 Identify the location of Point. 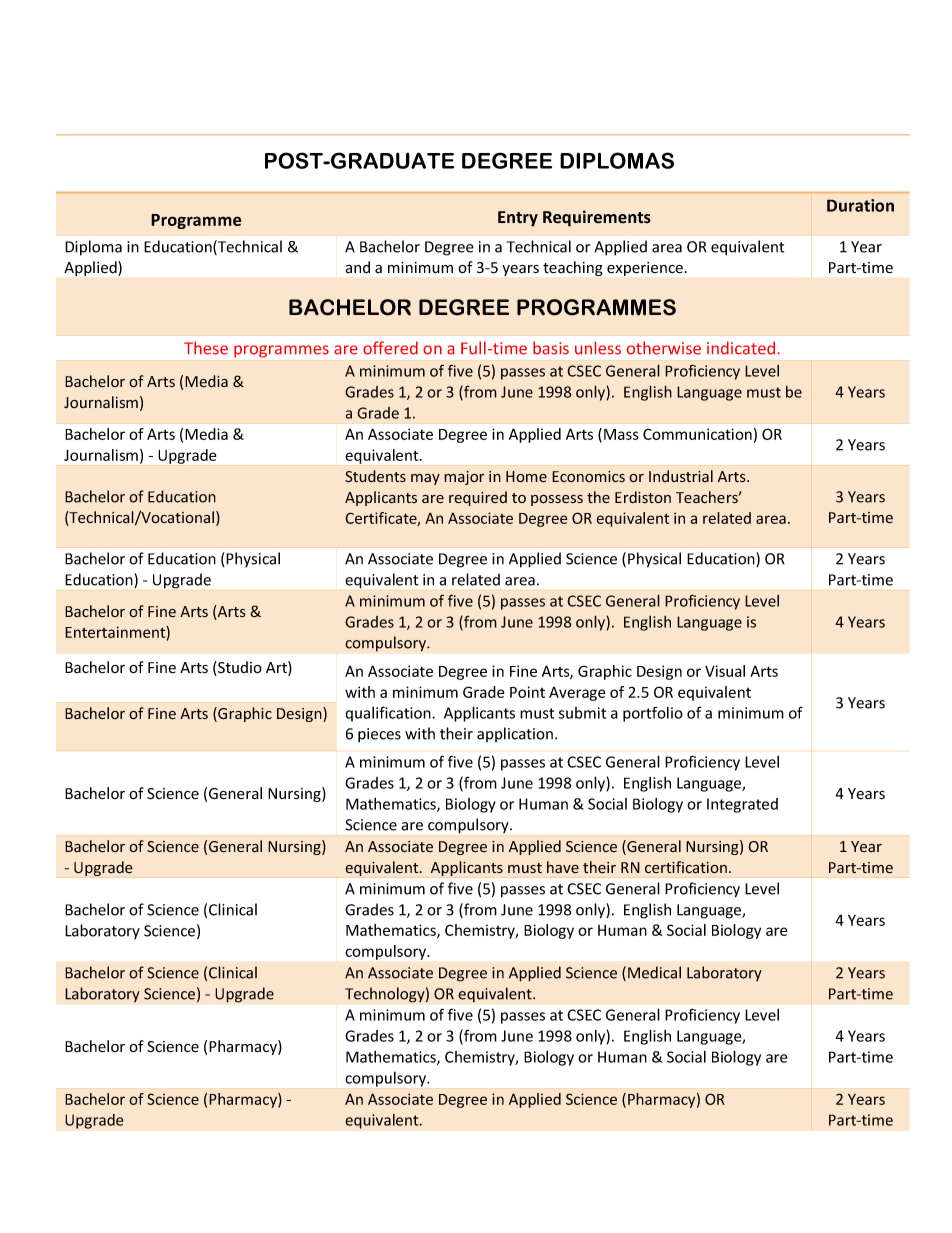
(527, 692).
